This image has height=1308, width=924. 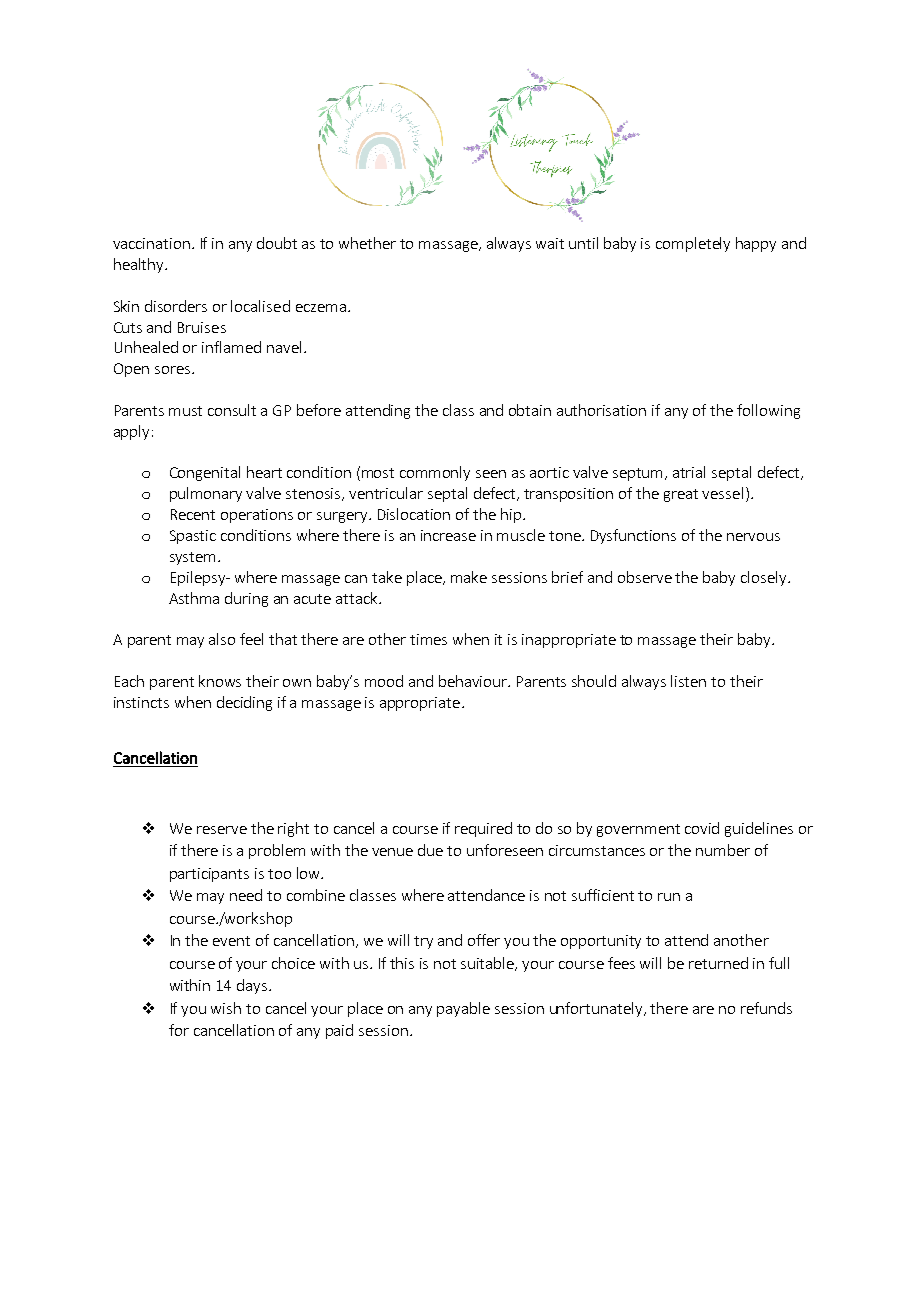 What do you see at coordinates (226, 1008) in the image?
I see `wish` at bounding box center [226, 1008].
